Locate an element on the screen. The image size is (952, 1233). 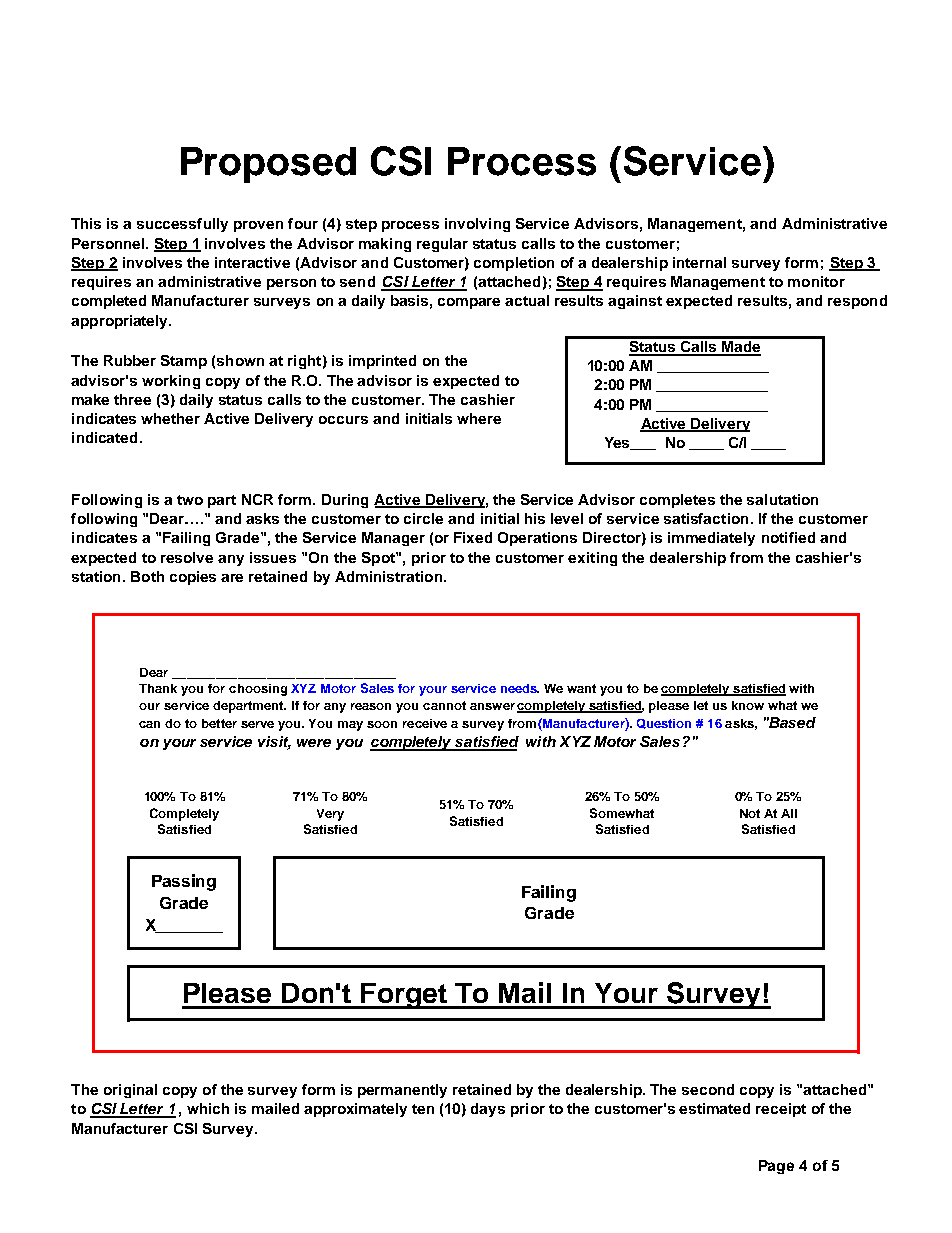
Thank is located at coordinates (158, 688).
